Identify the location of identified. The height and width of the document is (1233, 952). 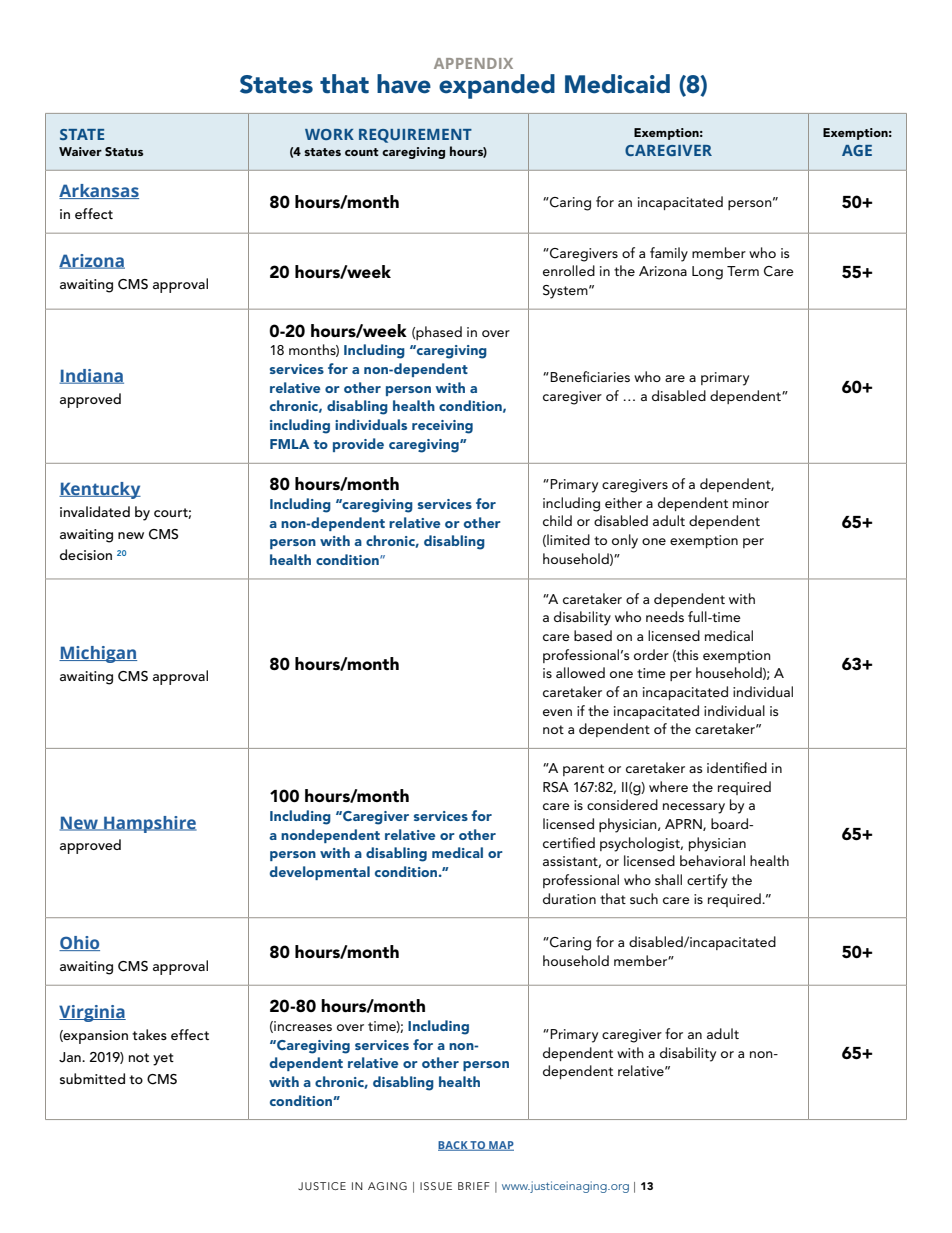
(737, 767).
